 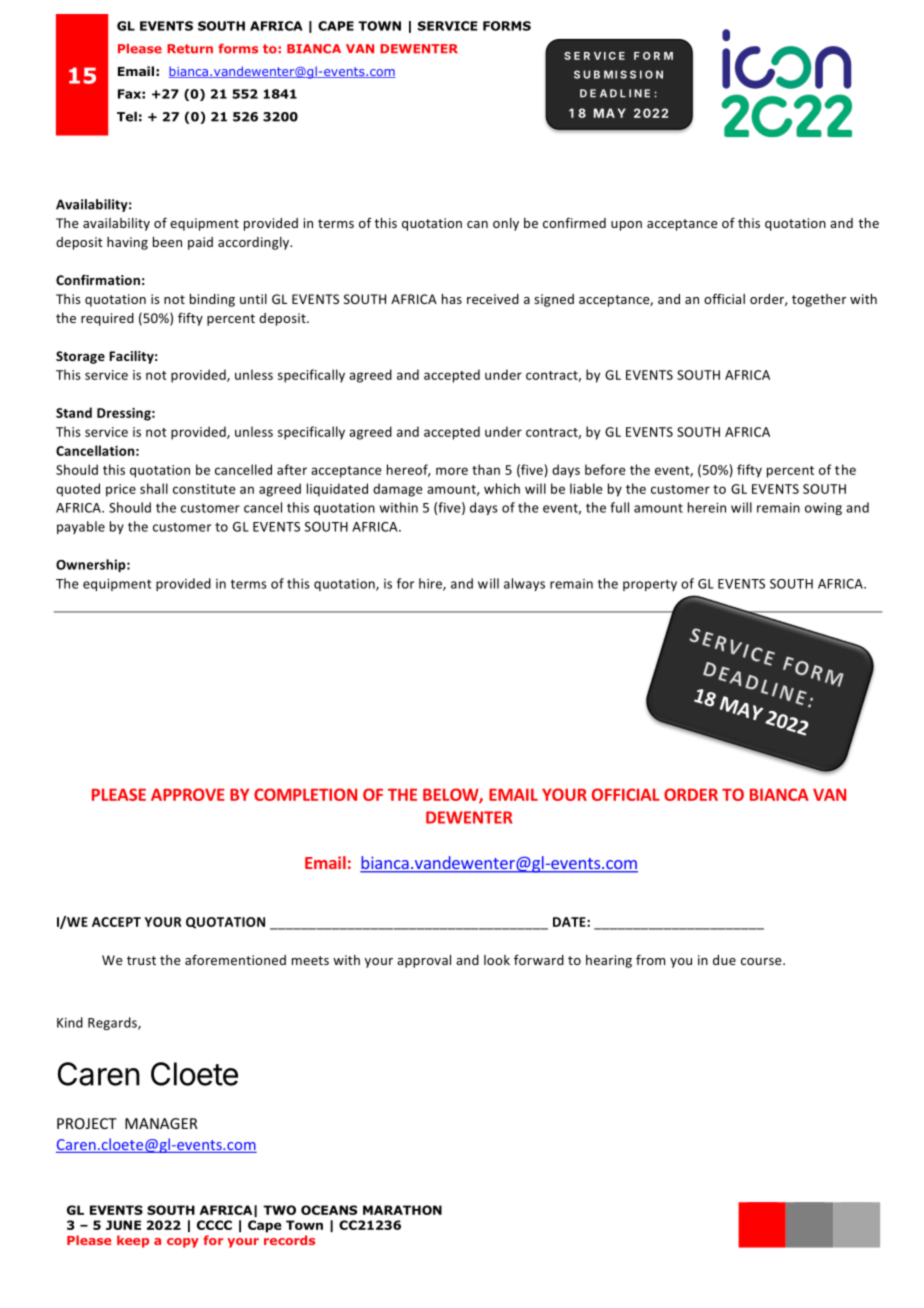 I want to click on always, so click(x=524, y=584).
